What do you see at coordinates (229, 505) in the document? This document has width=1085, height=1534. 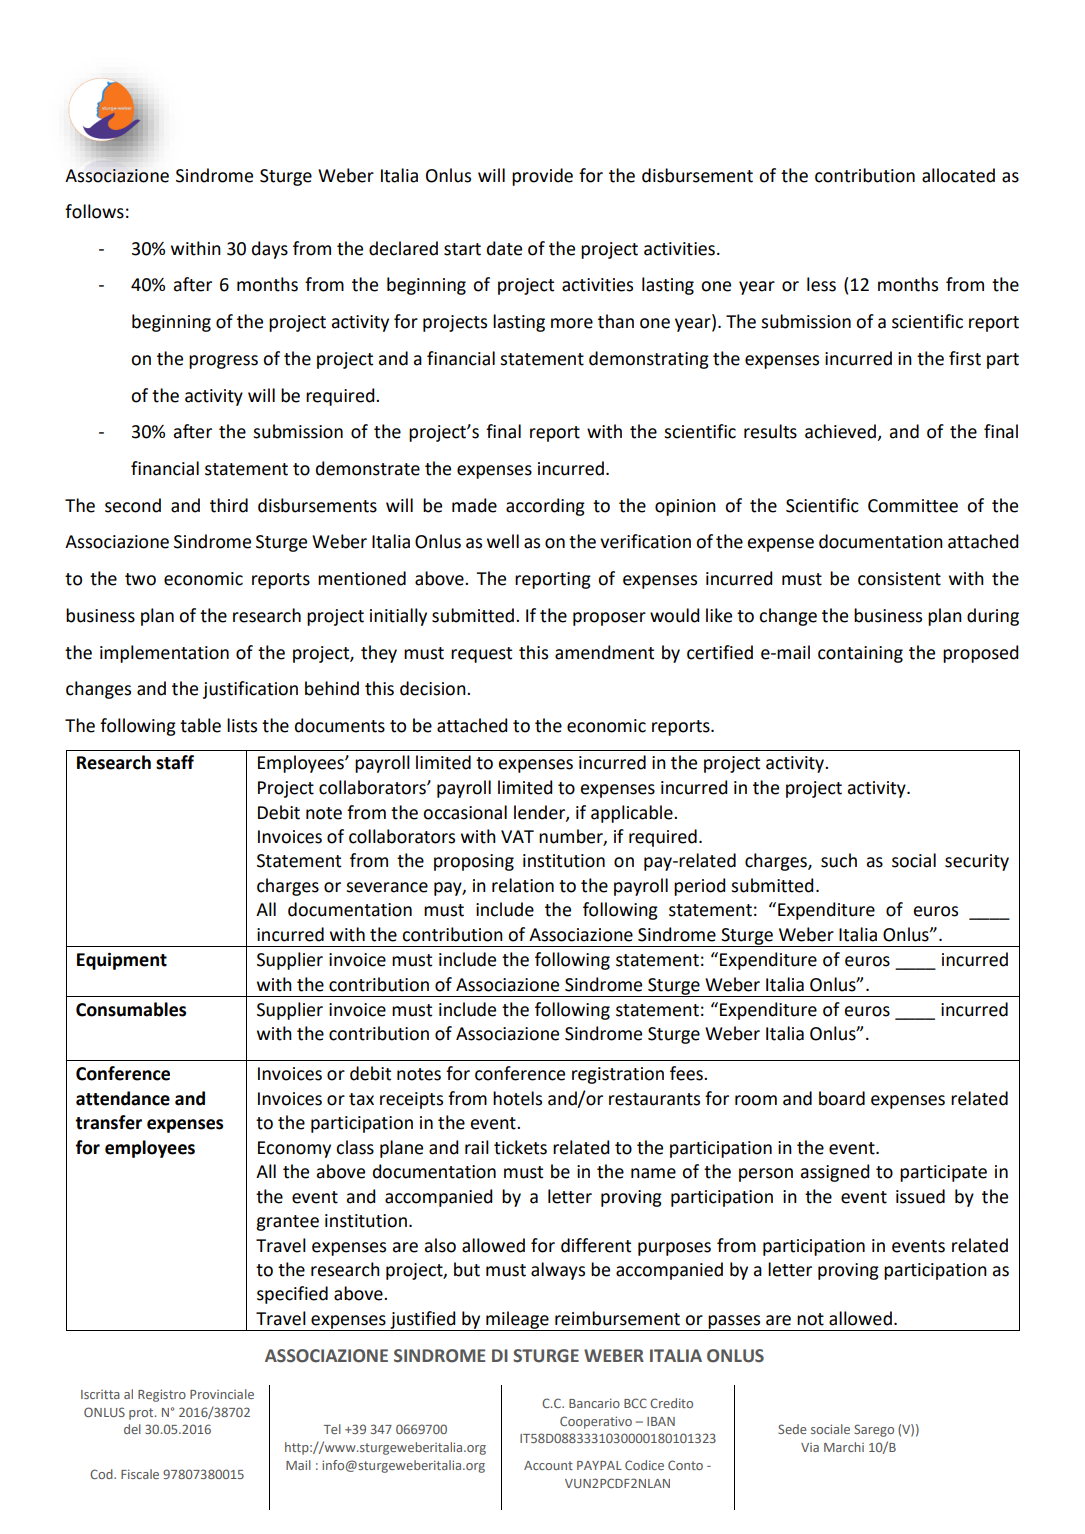 I see `third` at bounding box center [229, 505].
